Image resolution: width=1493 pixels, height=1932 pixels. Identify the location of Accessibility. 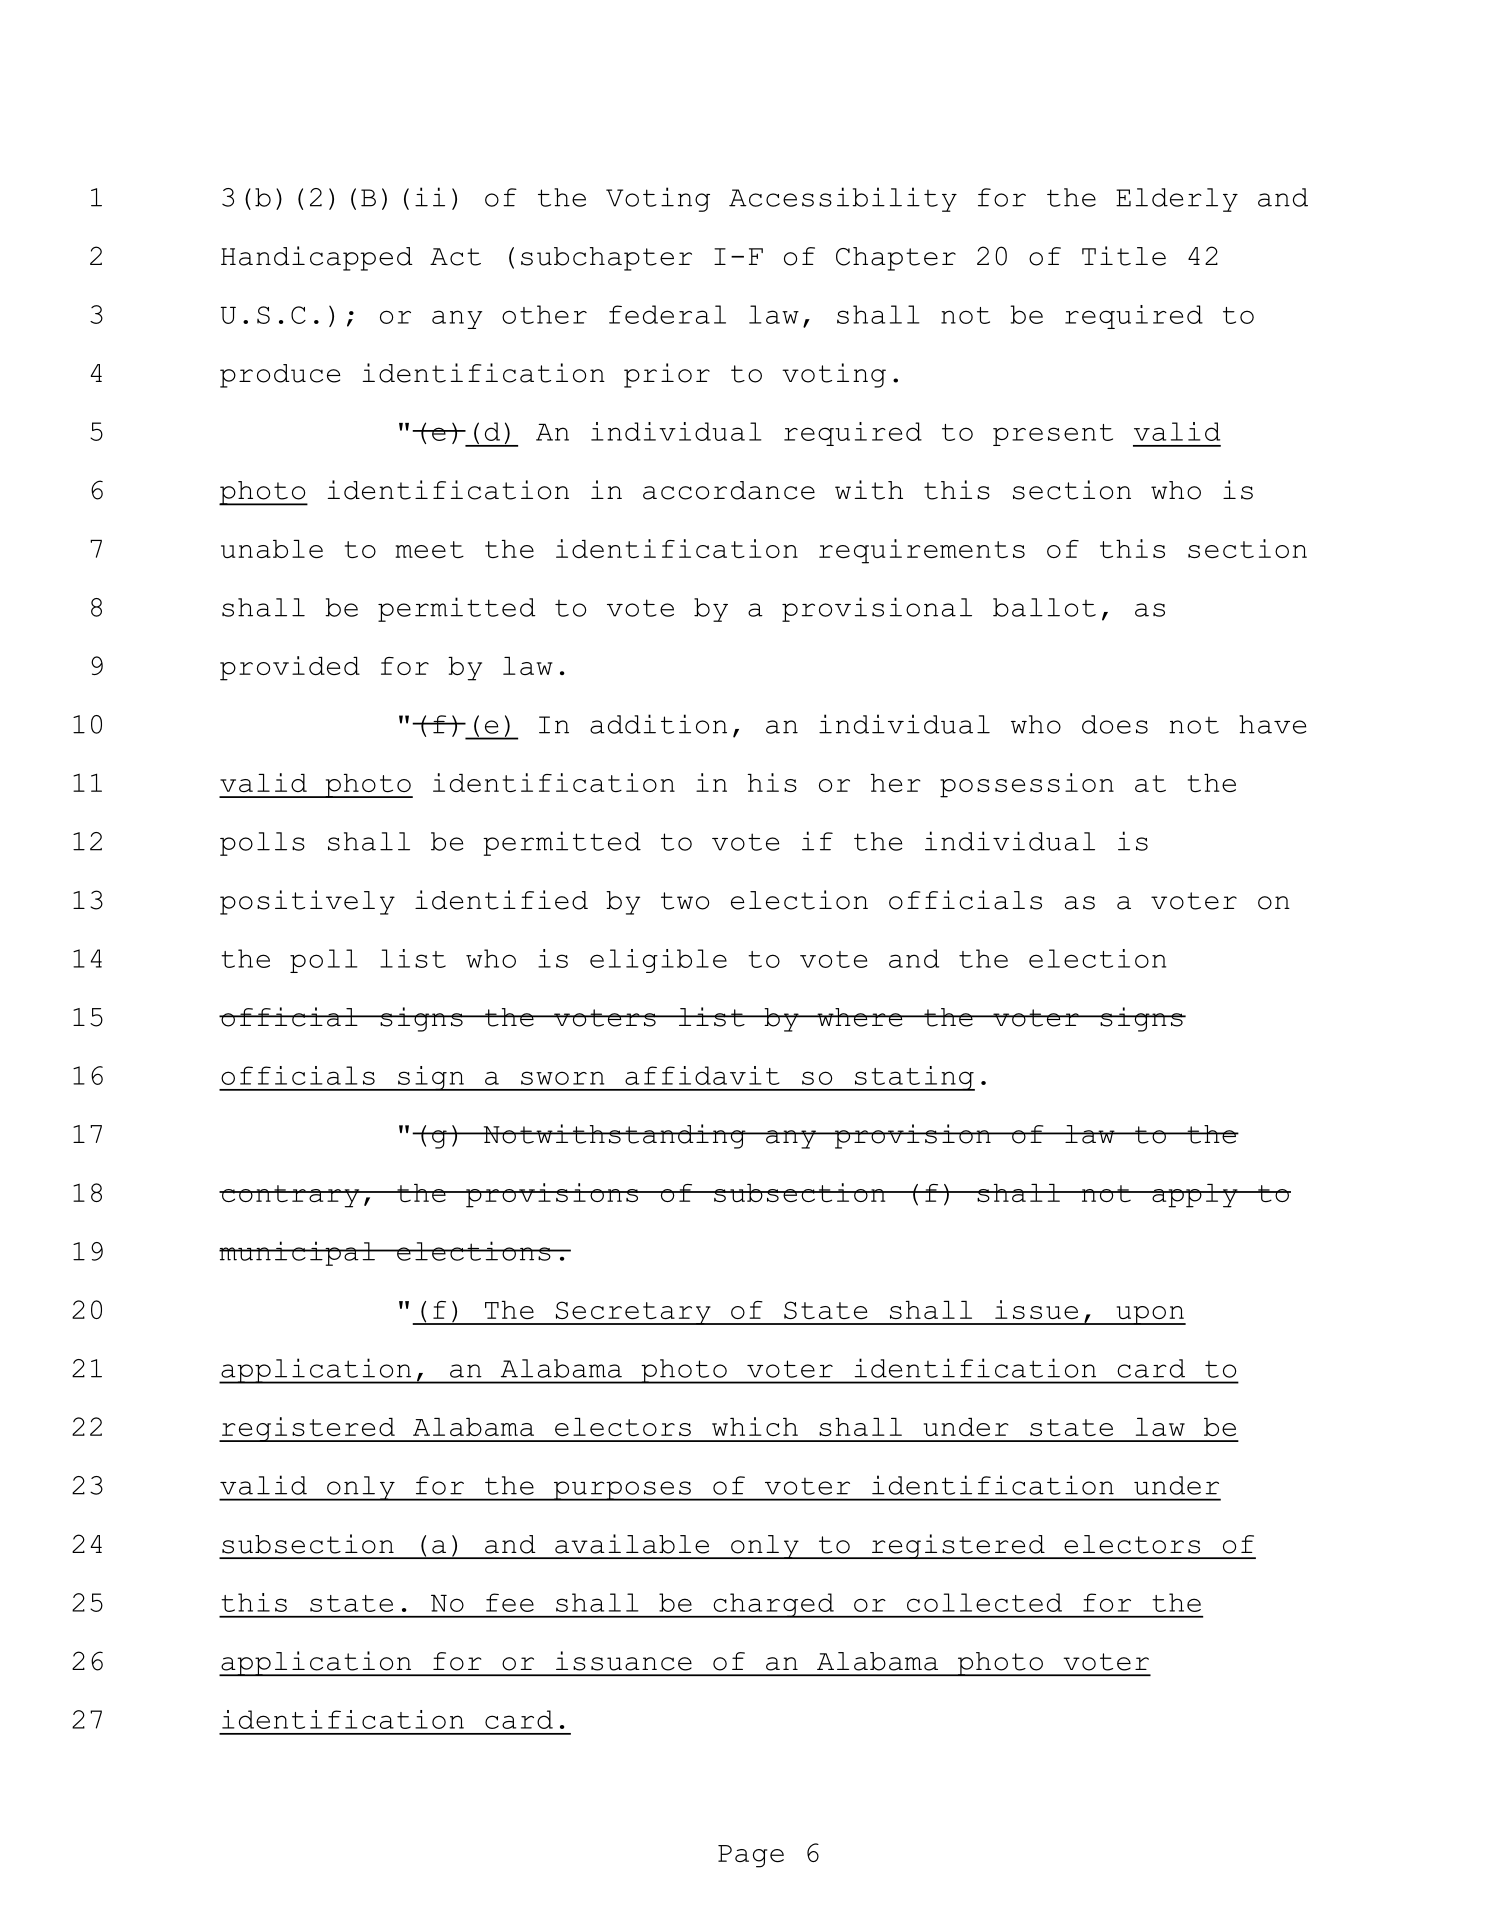
(843, 199).
